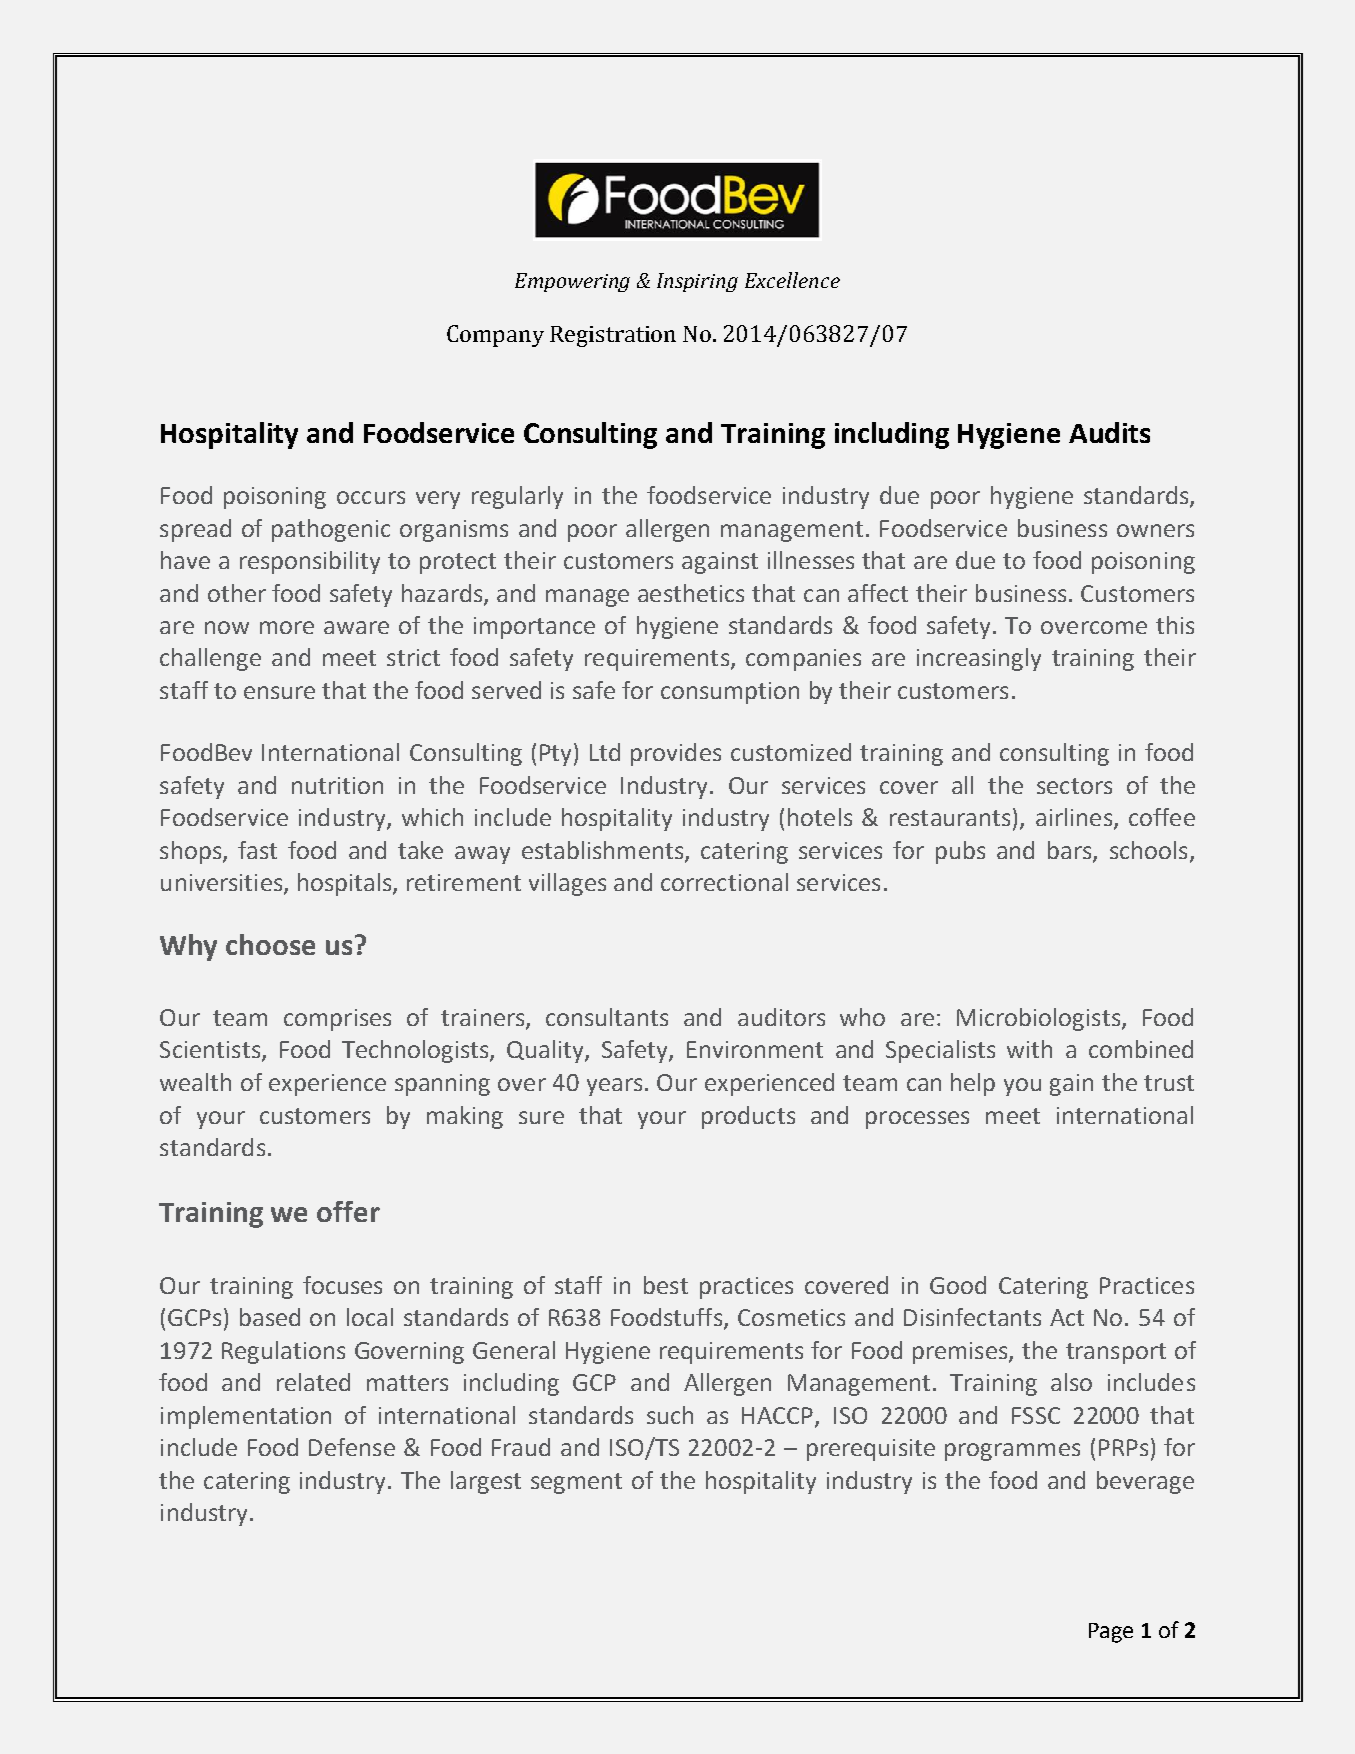  Describe the element at coordinates (352, 1447) in the document. I see `Defense` at that location.
